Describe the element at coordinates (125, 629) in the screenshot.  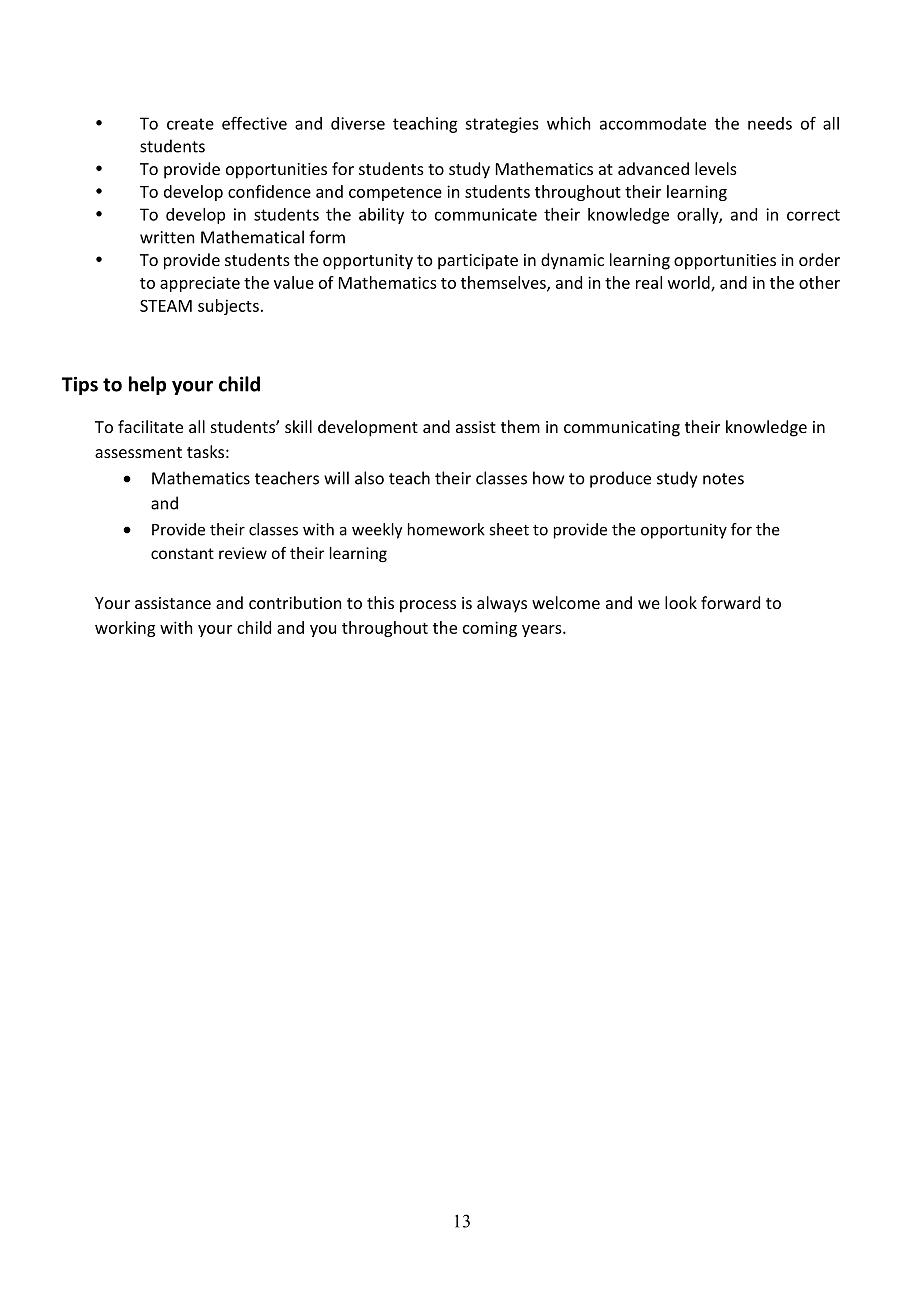
I see `working` at that location.
